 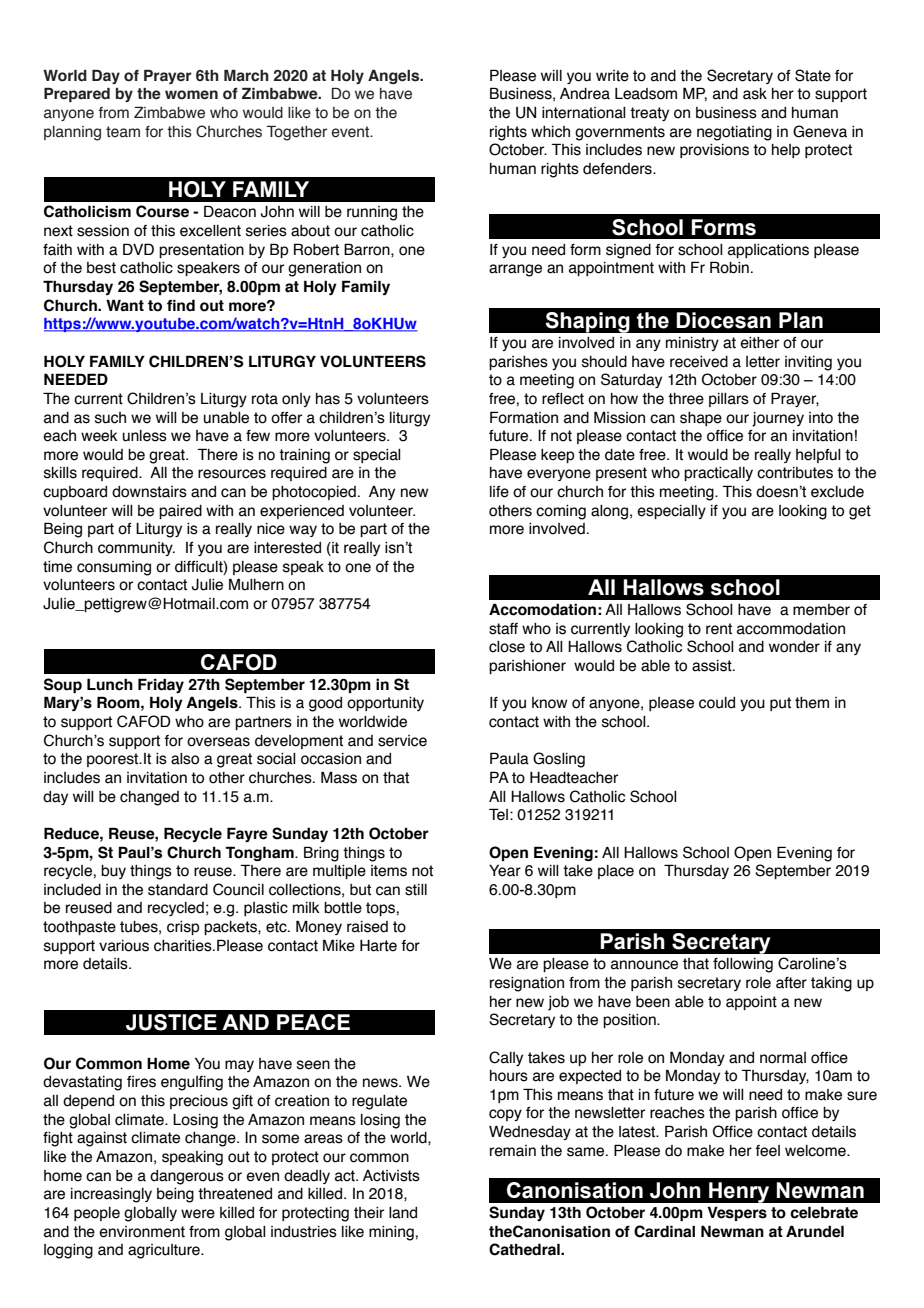 What do you see at coordinates (743, 965) in the screenshot?
I see `following` at bounding box center [743, 965].
